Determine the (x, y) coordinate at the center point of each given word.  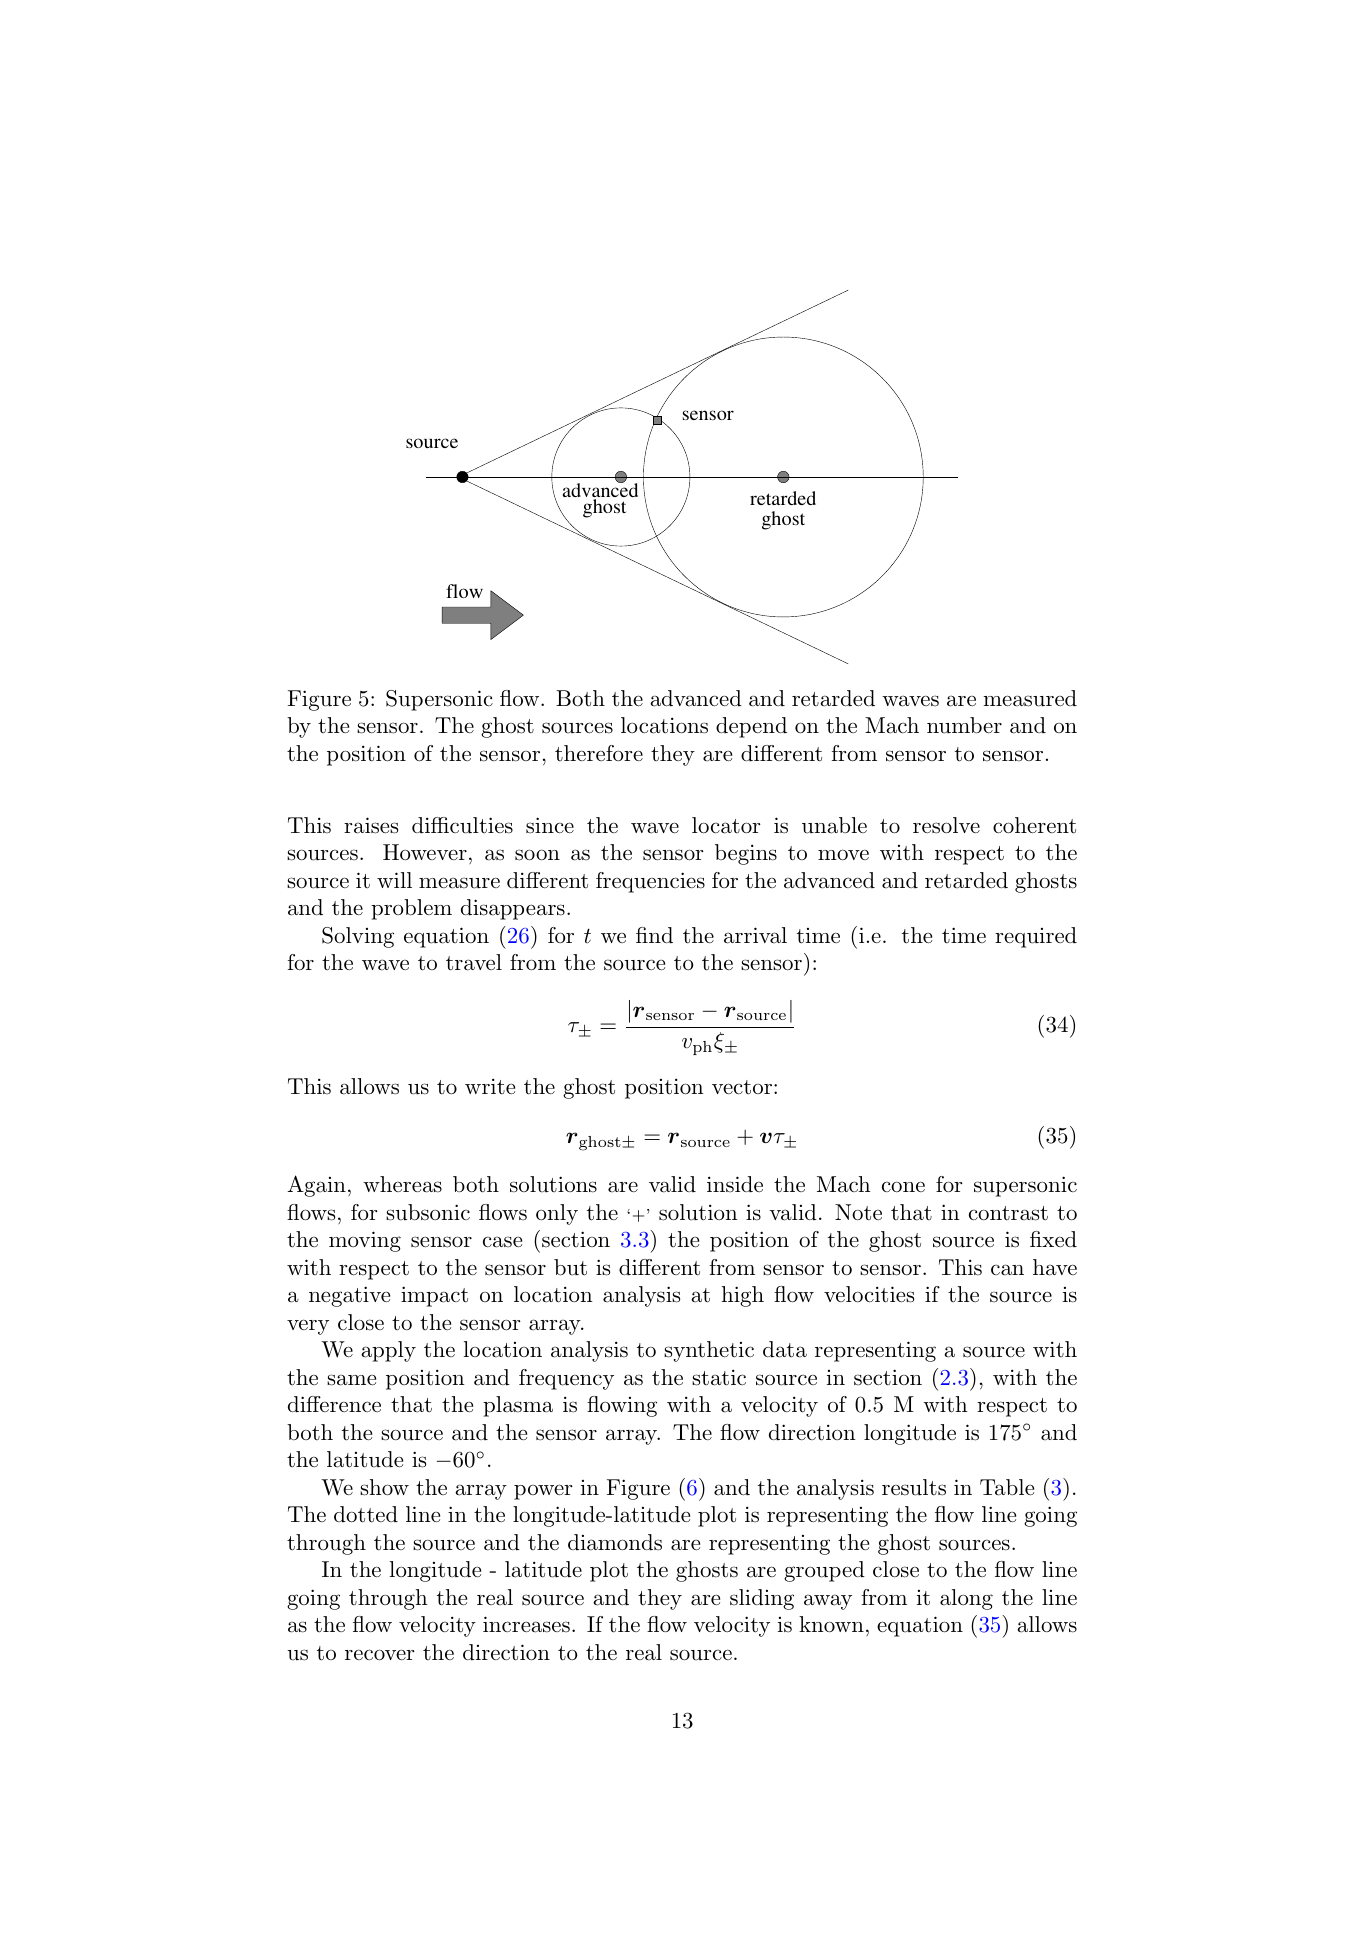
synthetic (709, 1351)
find (654, 935)
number (964, 725)
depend (751, 727)
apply (388, 1351)
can (1007, 1269)
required (1036, 937)
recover (380, 1655)
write (490, 1086)
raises (371, 825)
